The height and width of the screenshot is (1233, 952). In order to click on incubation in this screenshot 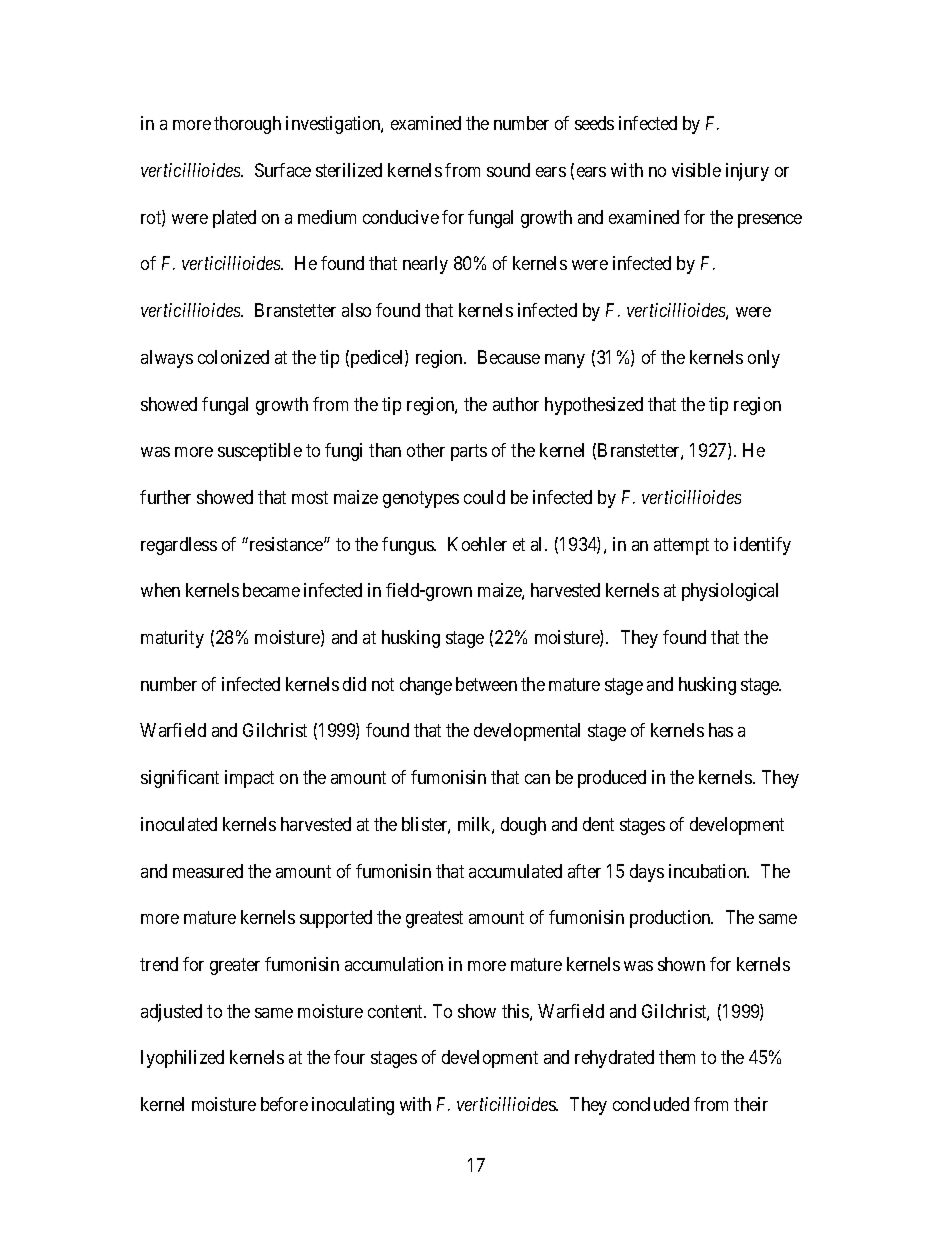, I will do `click(709, 871)`.
